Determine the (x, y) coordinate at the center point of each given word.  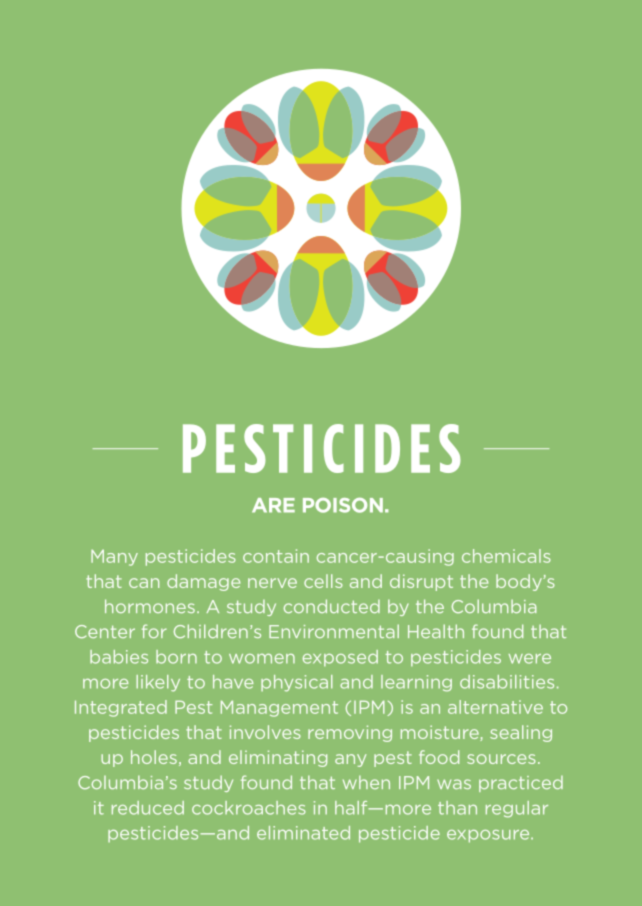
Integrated (121, 708)
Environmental (334, 631)
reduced (148, 808)
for (154, 631)
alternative (495, 707)
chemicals (506, 556)
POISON (343, 505)
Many (114, 557)
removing (350, 733)
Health (436, 631)
